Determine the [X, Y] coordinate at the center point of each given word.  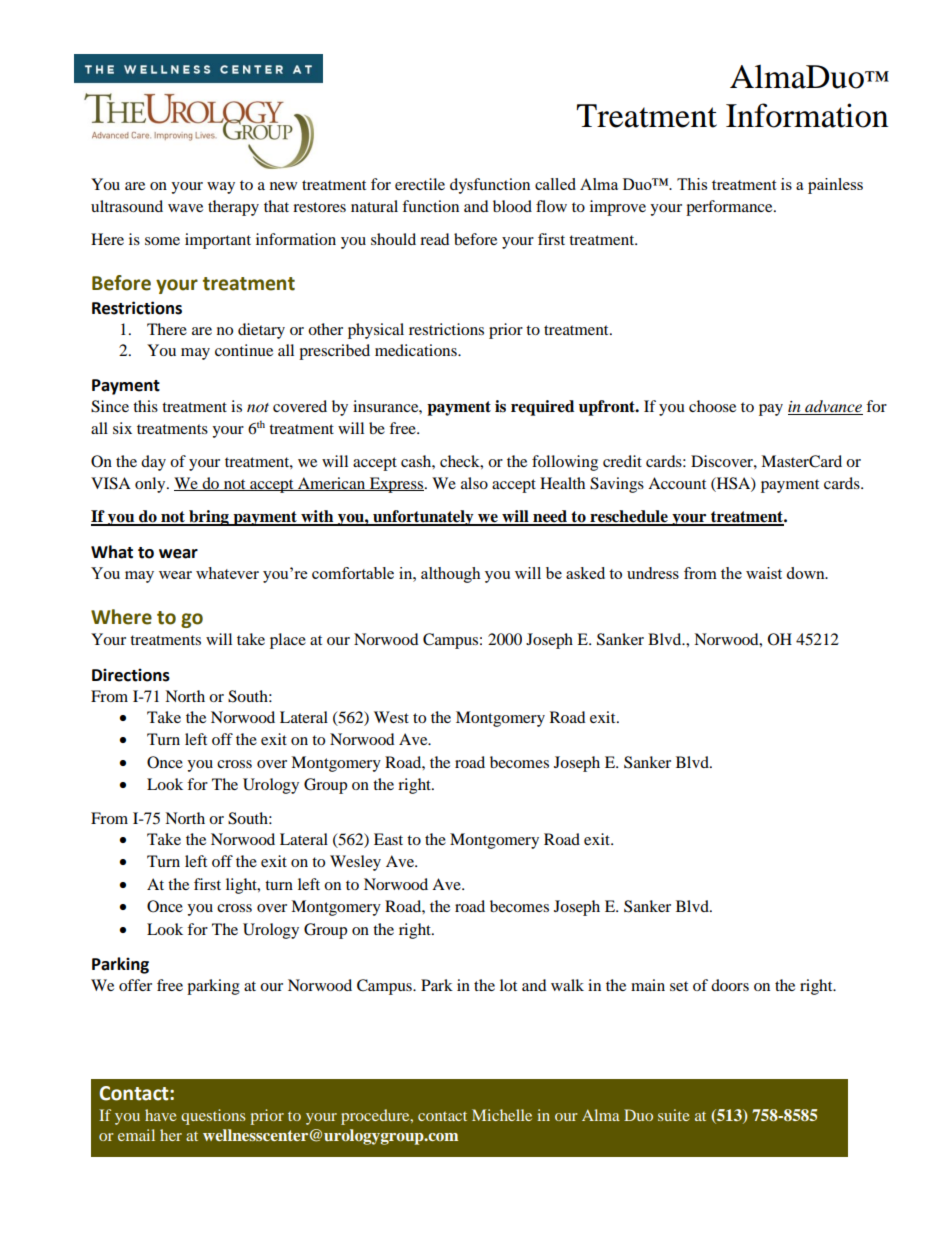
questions [213, 1117]
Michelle [502, 1115]
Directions [131, 675]
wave [185, 208]
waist [764, 573]
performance [730, 208]
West [391, 717]
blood [512, 206]
